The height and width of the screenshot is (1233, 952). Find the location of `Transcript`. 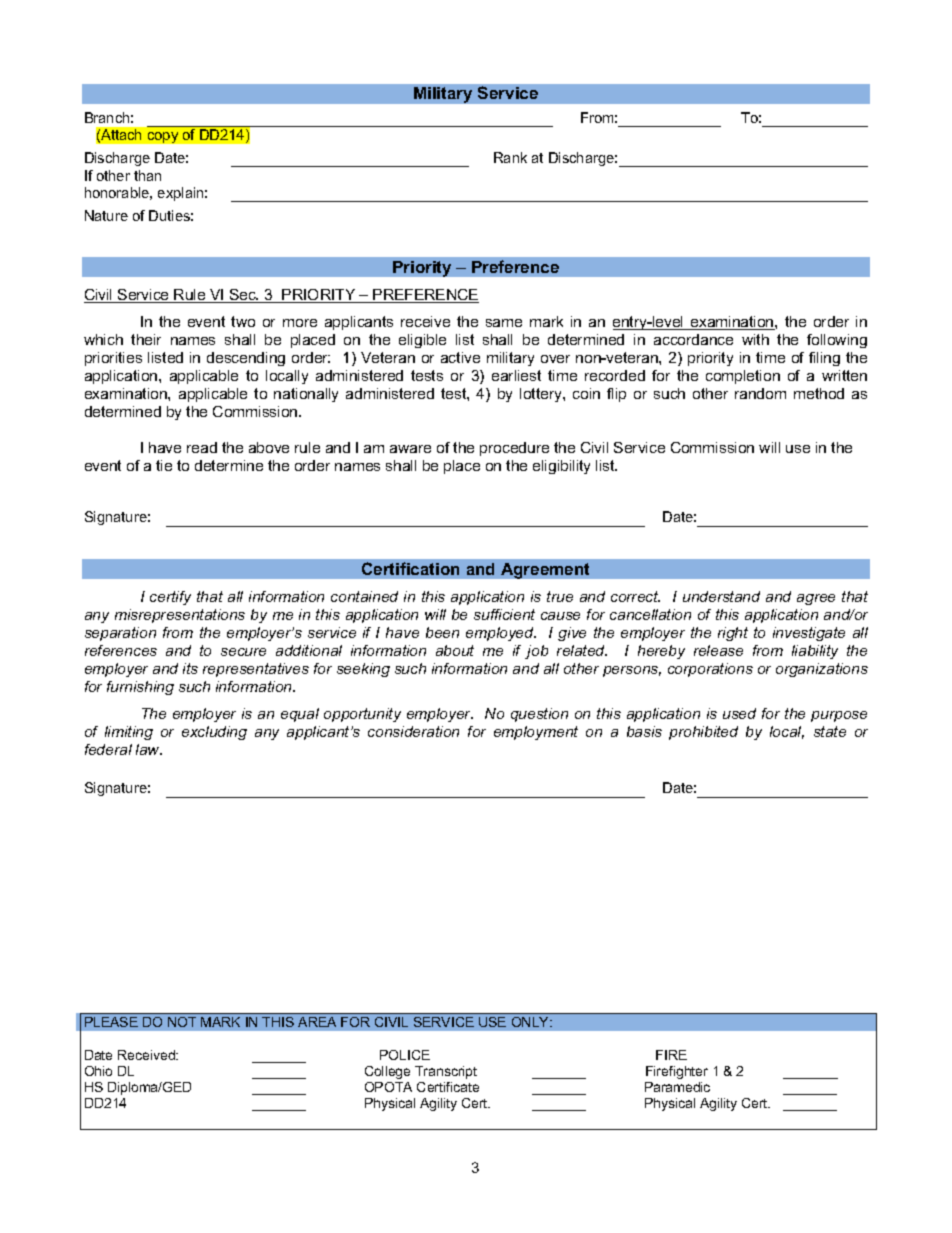

Transcript is located at coordinates (446, 1072).
